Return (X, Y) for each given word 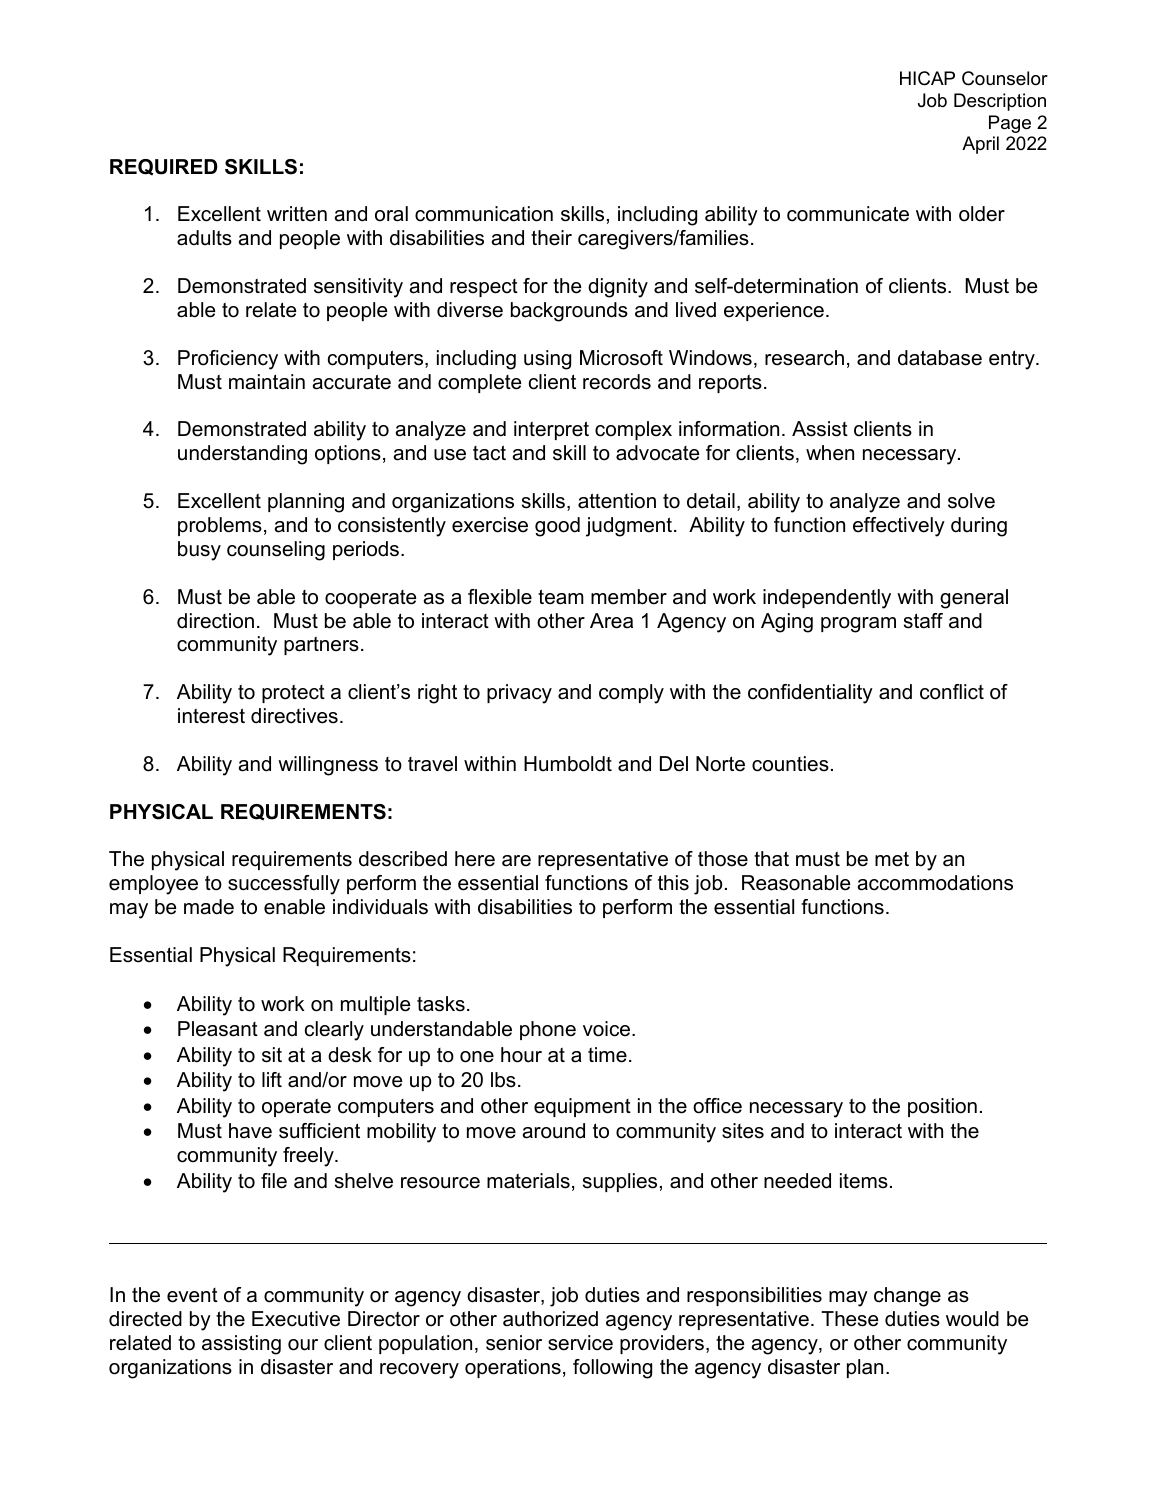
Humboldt (568, 764)
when (830, 453)
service (580, 1343)
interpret (551, 430)
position (942, 1107)
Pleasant (218, 1029)
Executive (296, 1319)
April (980, 145)
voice (608, 1029)
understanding (242, 455)
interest (211, 716)
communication (484, 214)
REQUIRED (164, 167)
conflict (952, 692)
